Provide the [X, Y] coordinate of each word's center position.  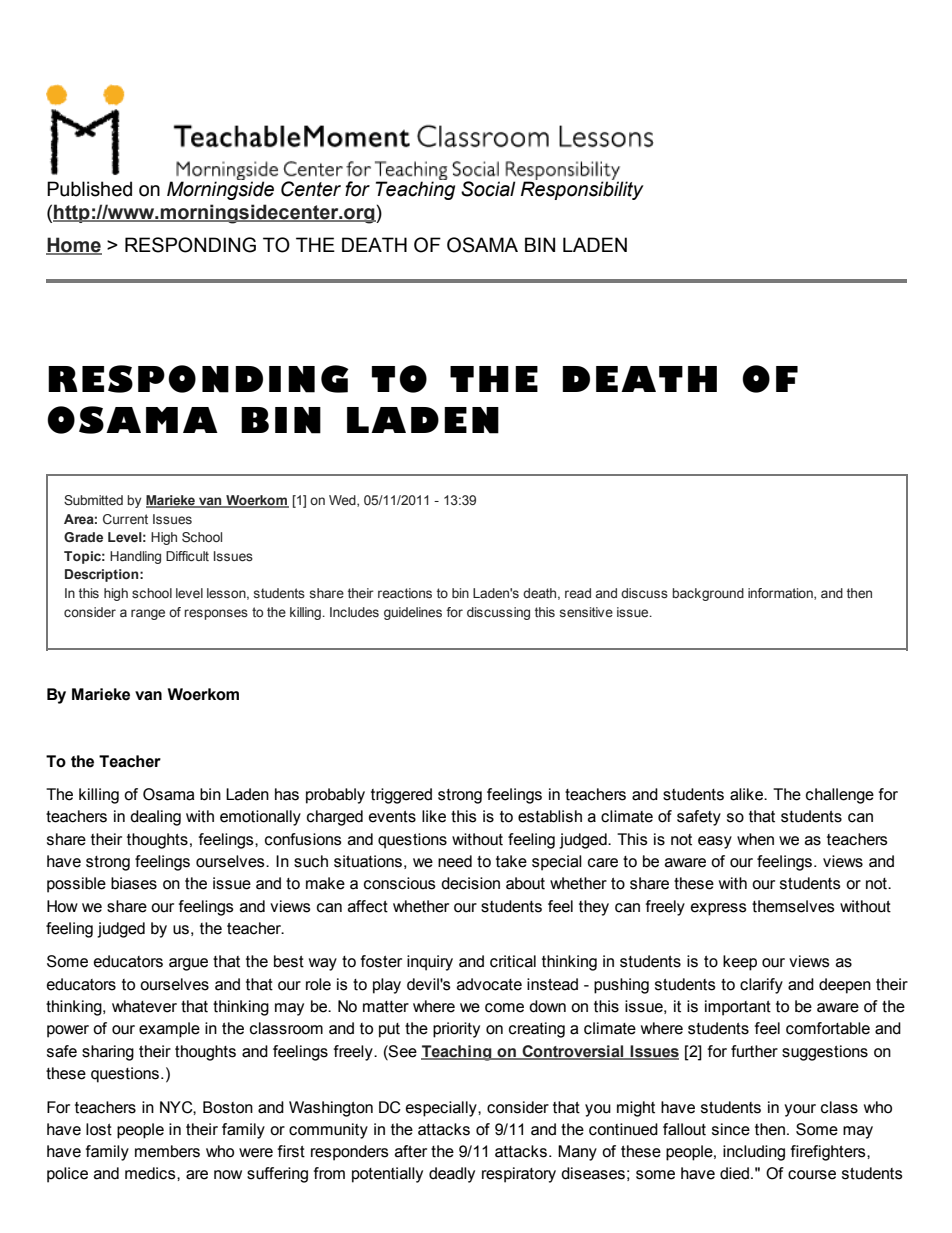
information [781, 594]
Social [488, 189]
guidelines [413, 613]
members [167, 1151]
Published [89, 189]
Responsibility [582, 190]
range [148, 614]
